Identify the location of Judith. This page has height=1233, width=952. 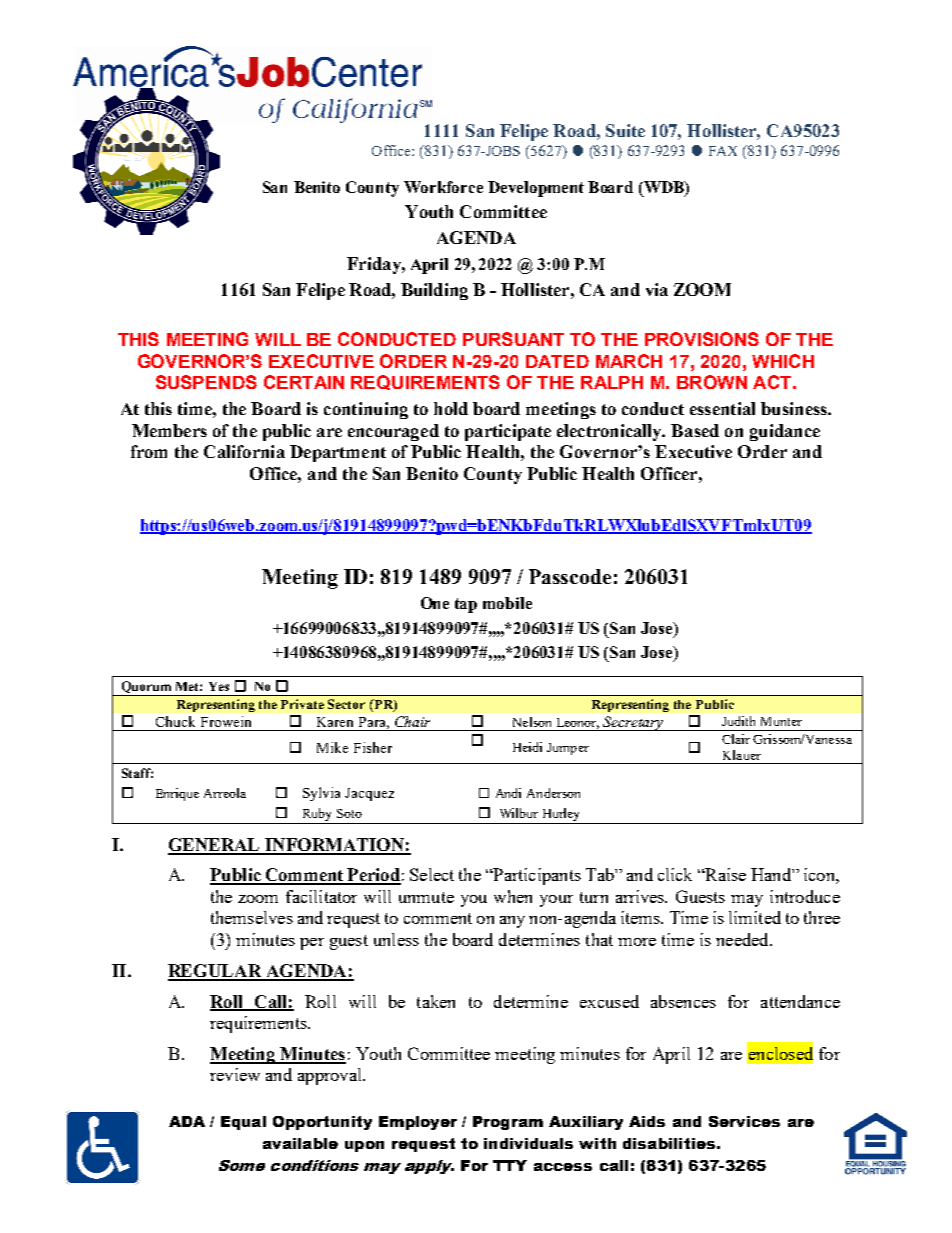
(738, 721).
